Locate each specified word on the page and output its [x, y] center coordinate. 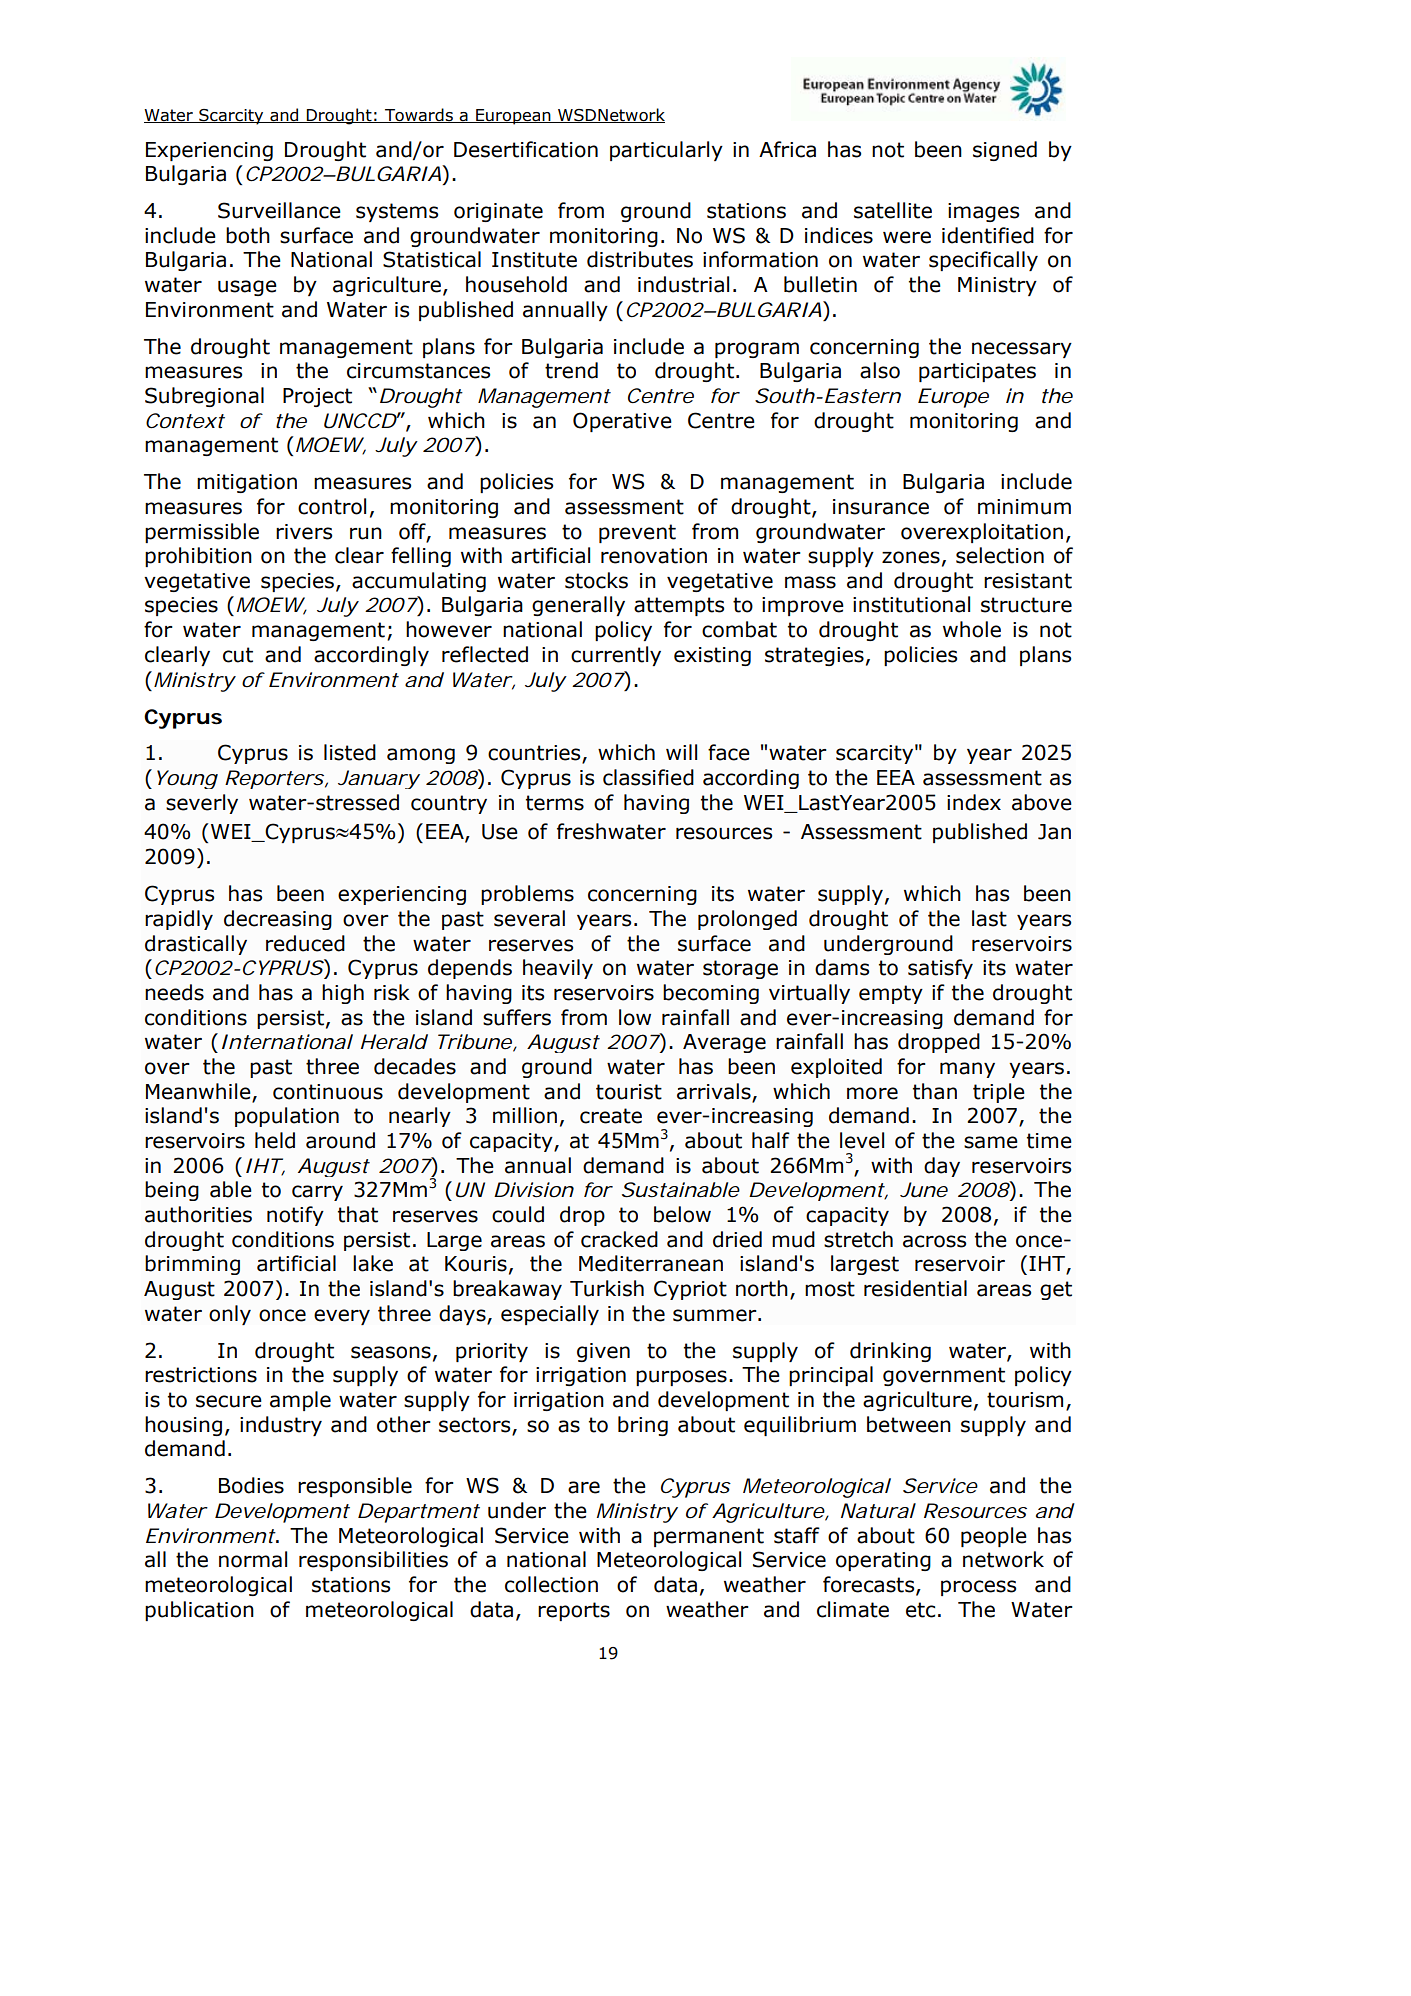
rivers [304, 532]
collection [551, 1584]
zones [911, 557]
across [934, 1241]
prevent [637, 533]
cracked [619, 1239]
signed [1005, 151]
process [978, 1588]
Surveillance [279, 210]
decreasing [278, 920]
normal [253, 1559]
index [974, 802]
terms [555, 803]
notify [295, 1216]
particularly [666, 151]
